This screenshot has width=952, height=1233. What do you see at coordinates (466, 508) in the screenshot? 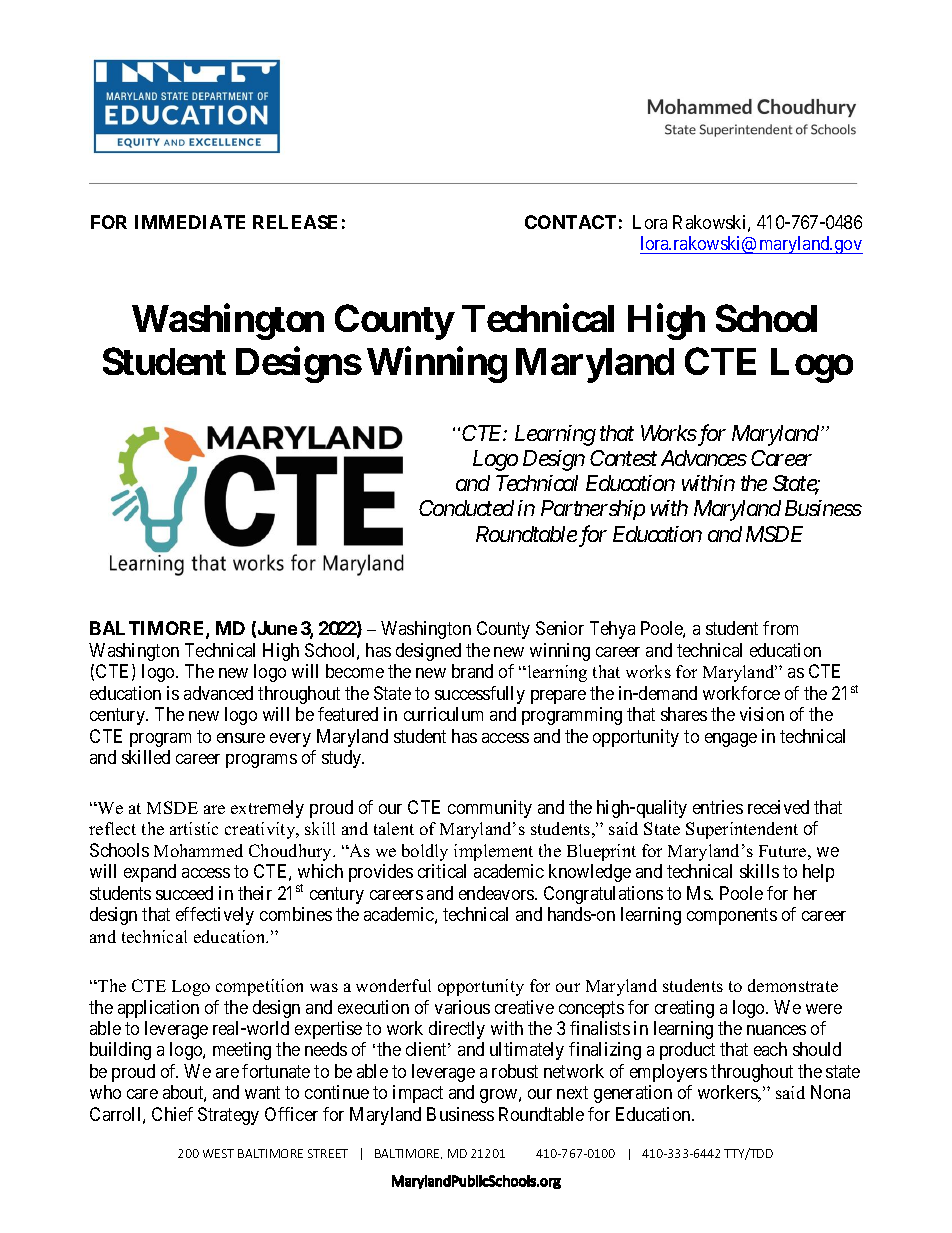
I see `Conducted` at bounding box center [466, 508].
